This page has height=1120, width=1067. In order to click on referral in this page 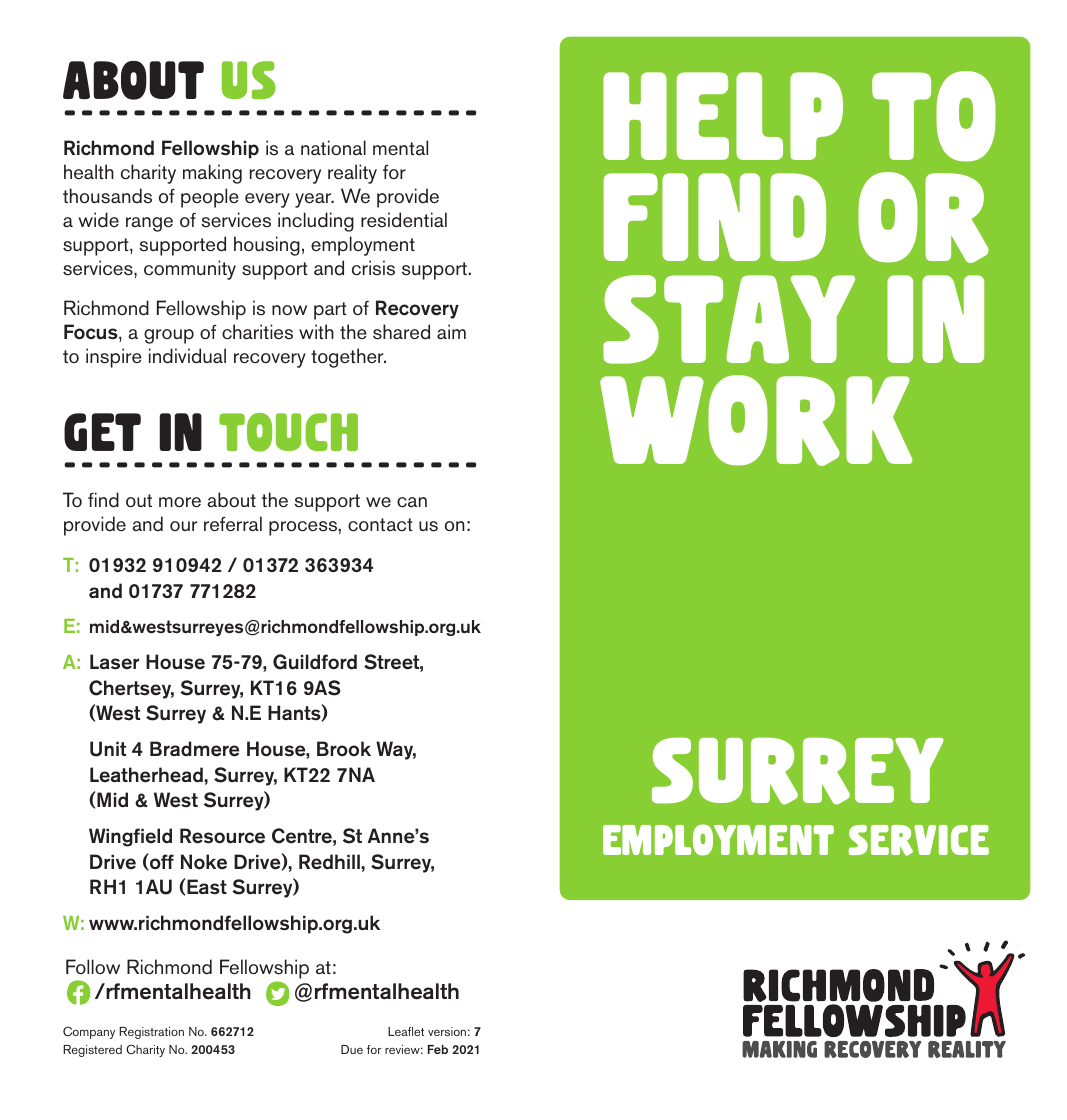, I will do `click(233, 524)`.
